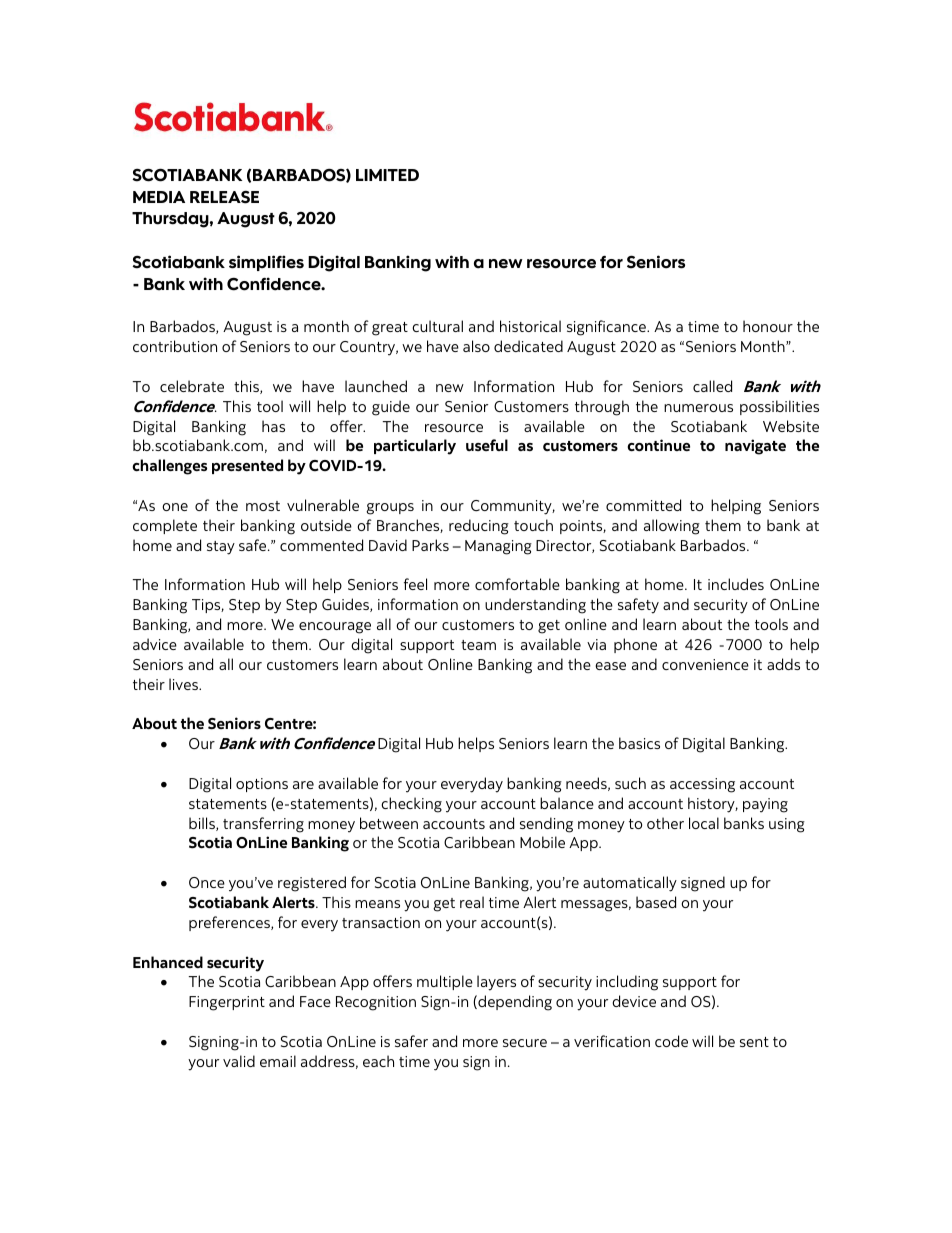 This document has width=952, height=1233. Describe the element at coordinates (768, 326) in the document. I see `honour` at that location.
